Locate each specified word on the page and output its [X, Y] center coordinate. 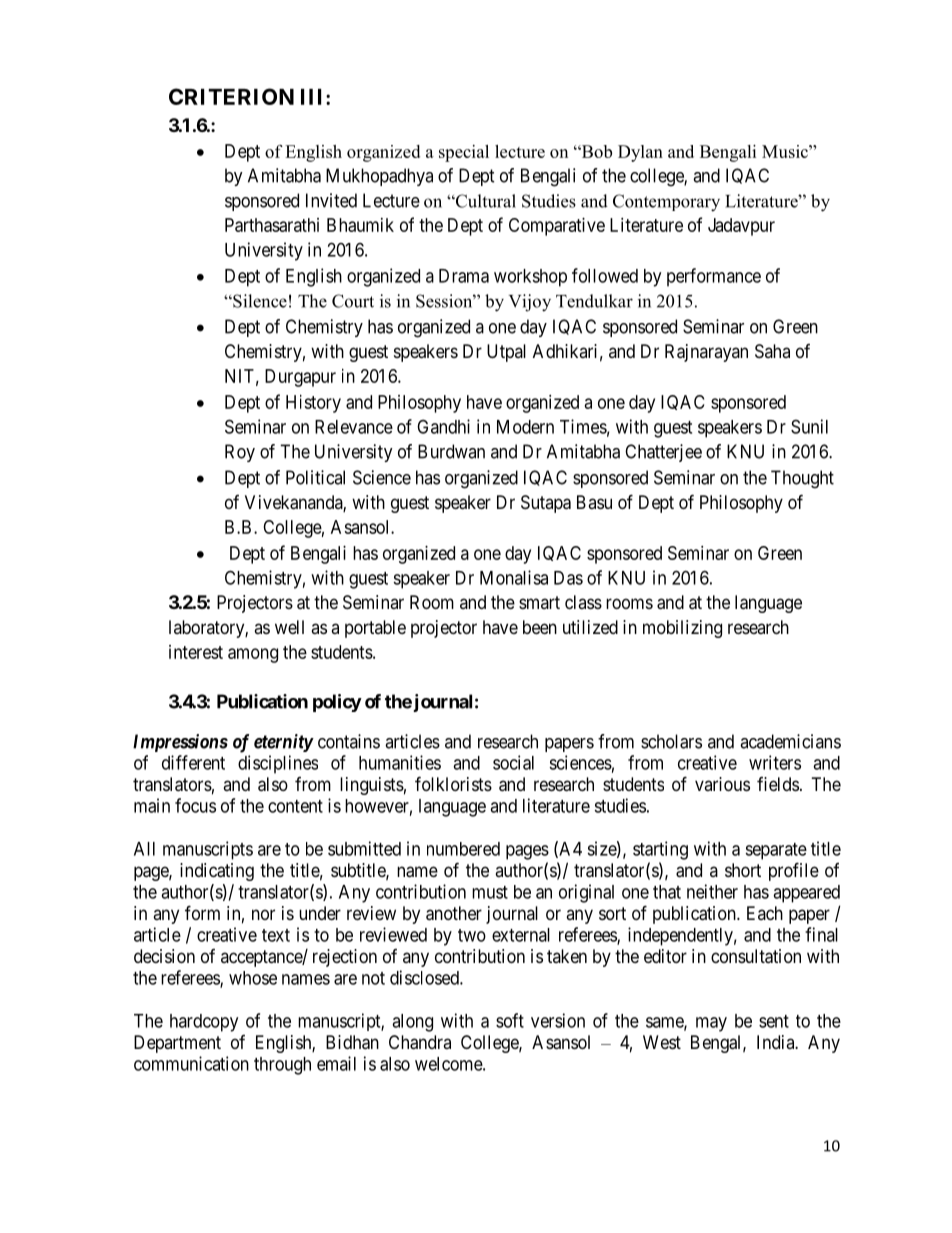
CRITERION [231, 96]
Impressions [180, 743]
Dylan [640, 153]
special [464, 153]
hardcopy [204, 1023]
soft [510, 1020]
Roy [240, 453]
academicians [790, 741]
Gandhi [443, 426]
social [513, 762]
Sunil [809, 426]
